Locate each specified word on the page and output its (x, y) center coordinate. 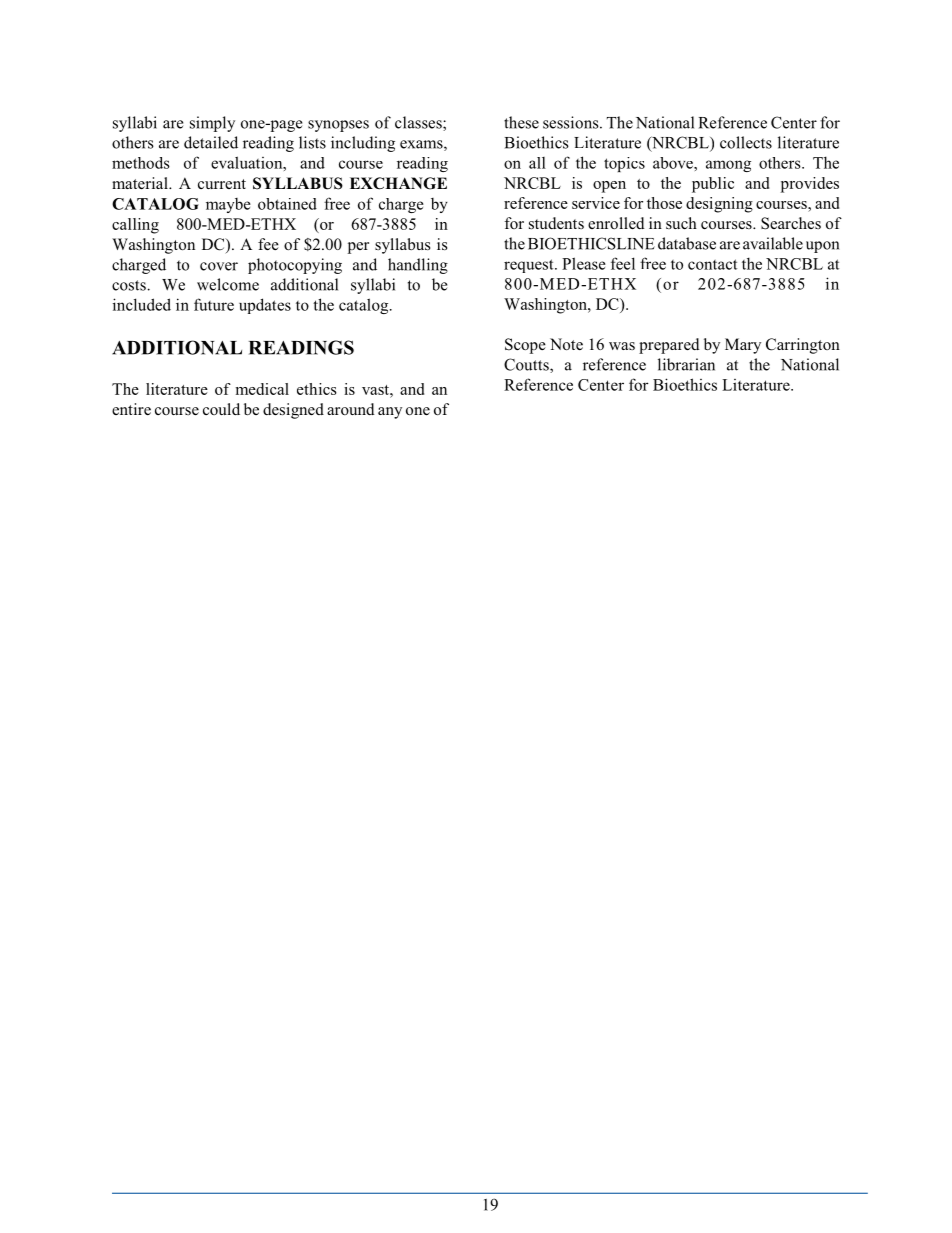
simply (212, 124)
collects (746, 142)
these (521, 122)
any (390, 413)
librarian (686, 364)
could (221, 409)
